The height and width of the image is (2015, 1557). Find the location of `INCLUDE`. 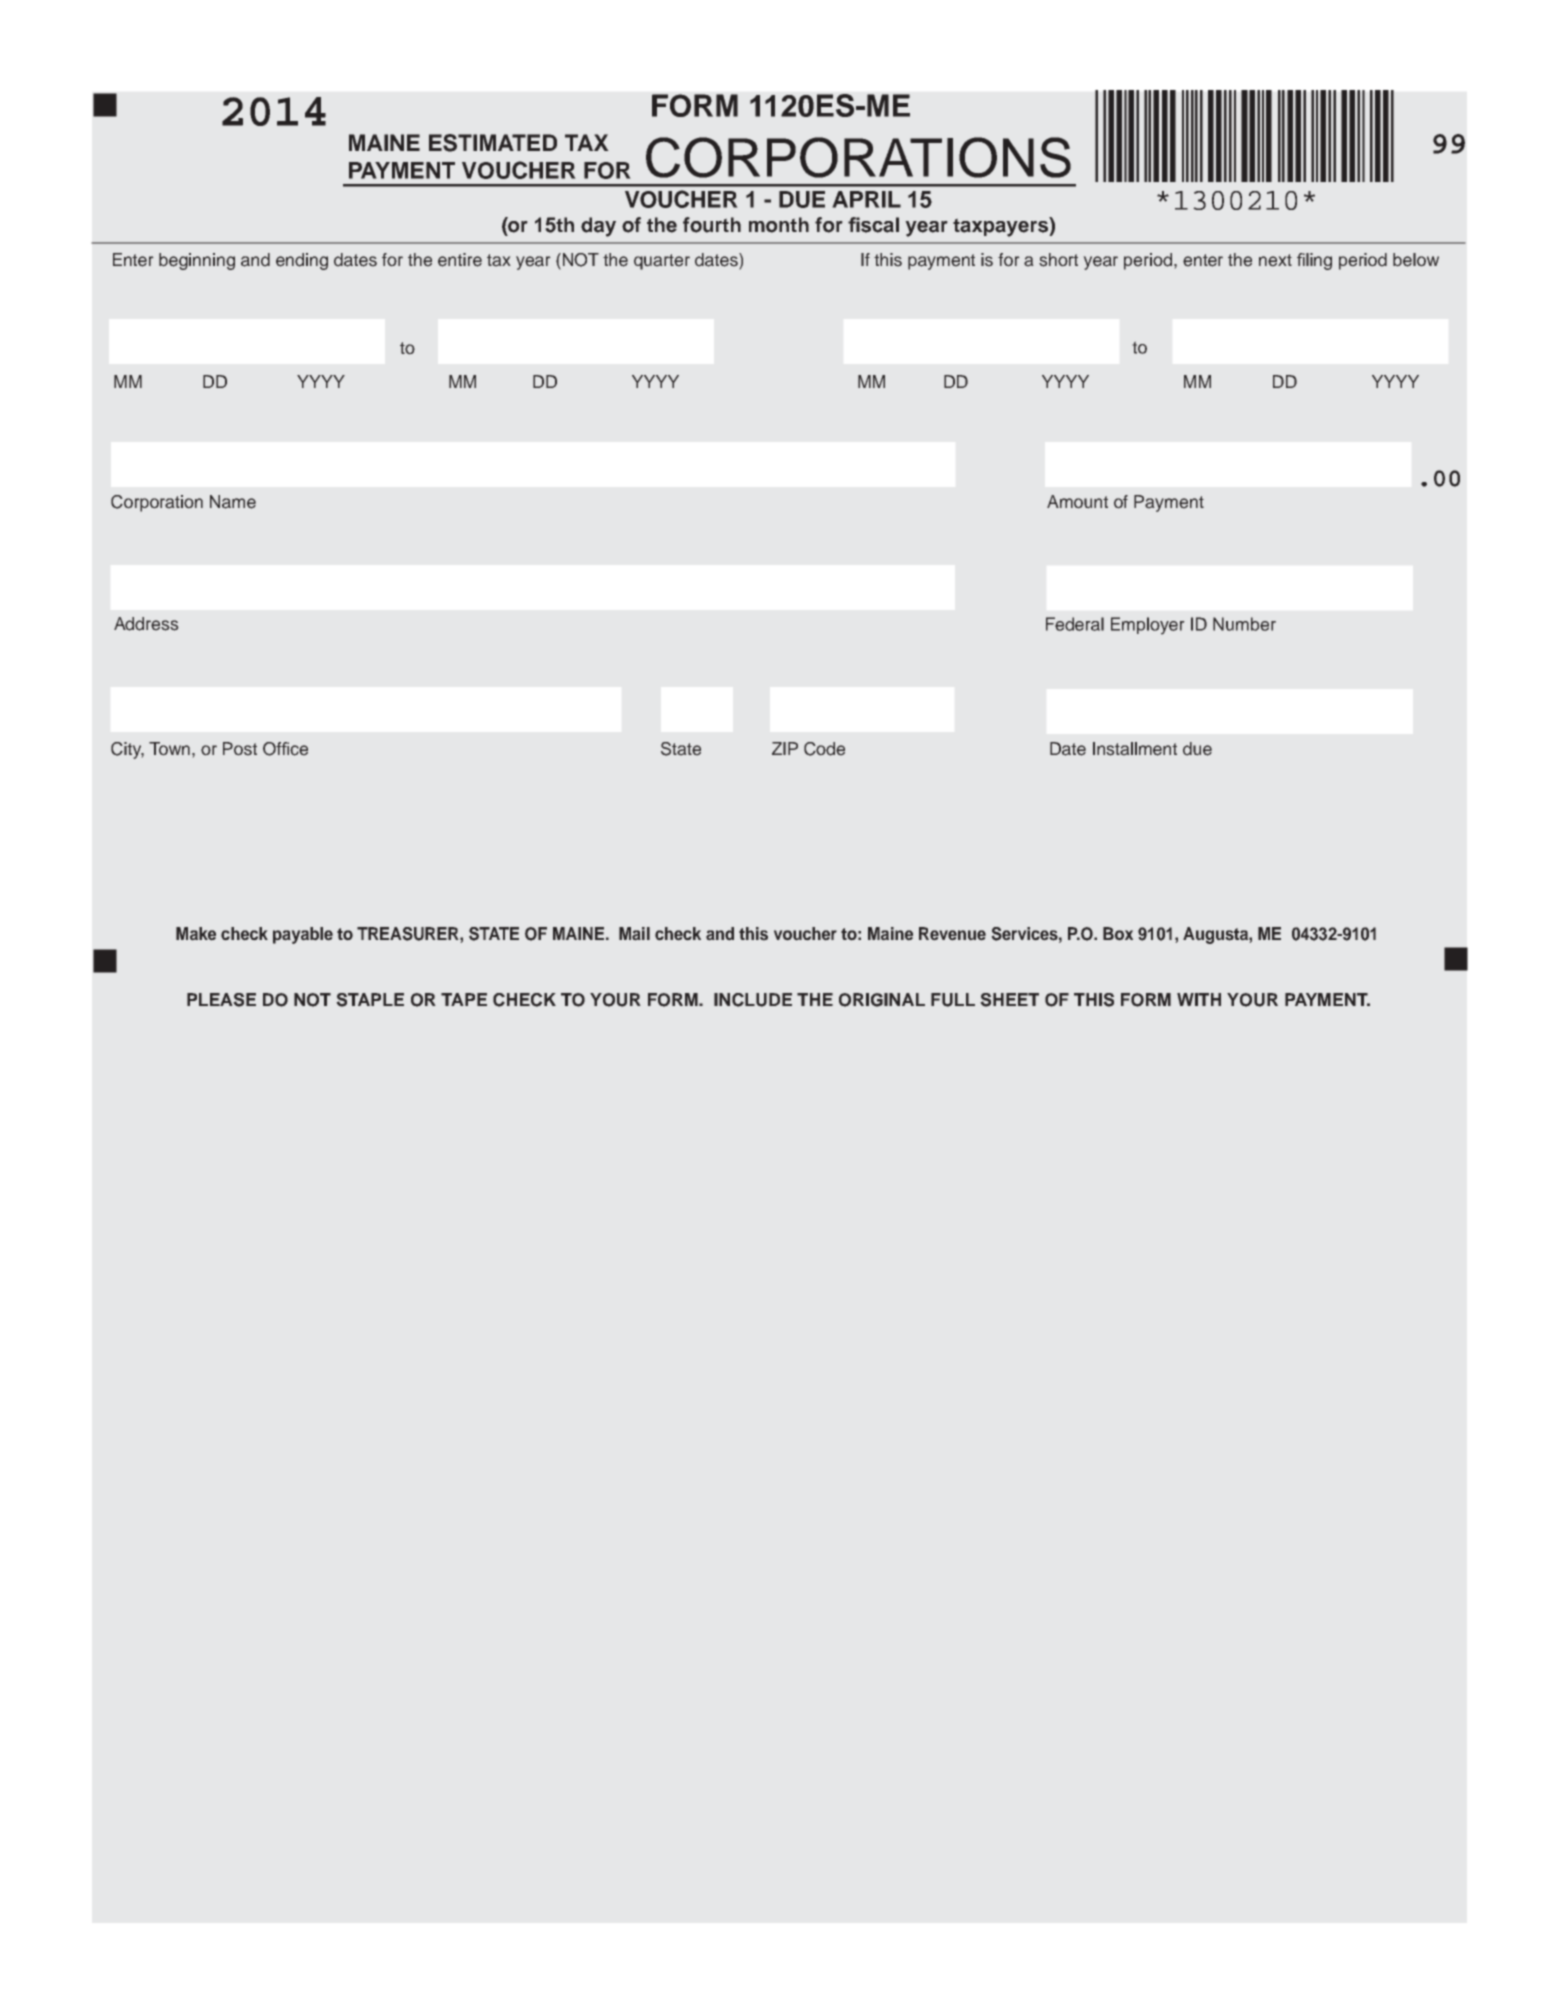

INCLUDE is located at coordinates (753, 1000).
